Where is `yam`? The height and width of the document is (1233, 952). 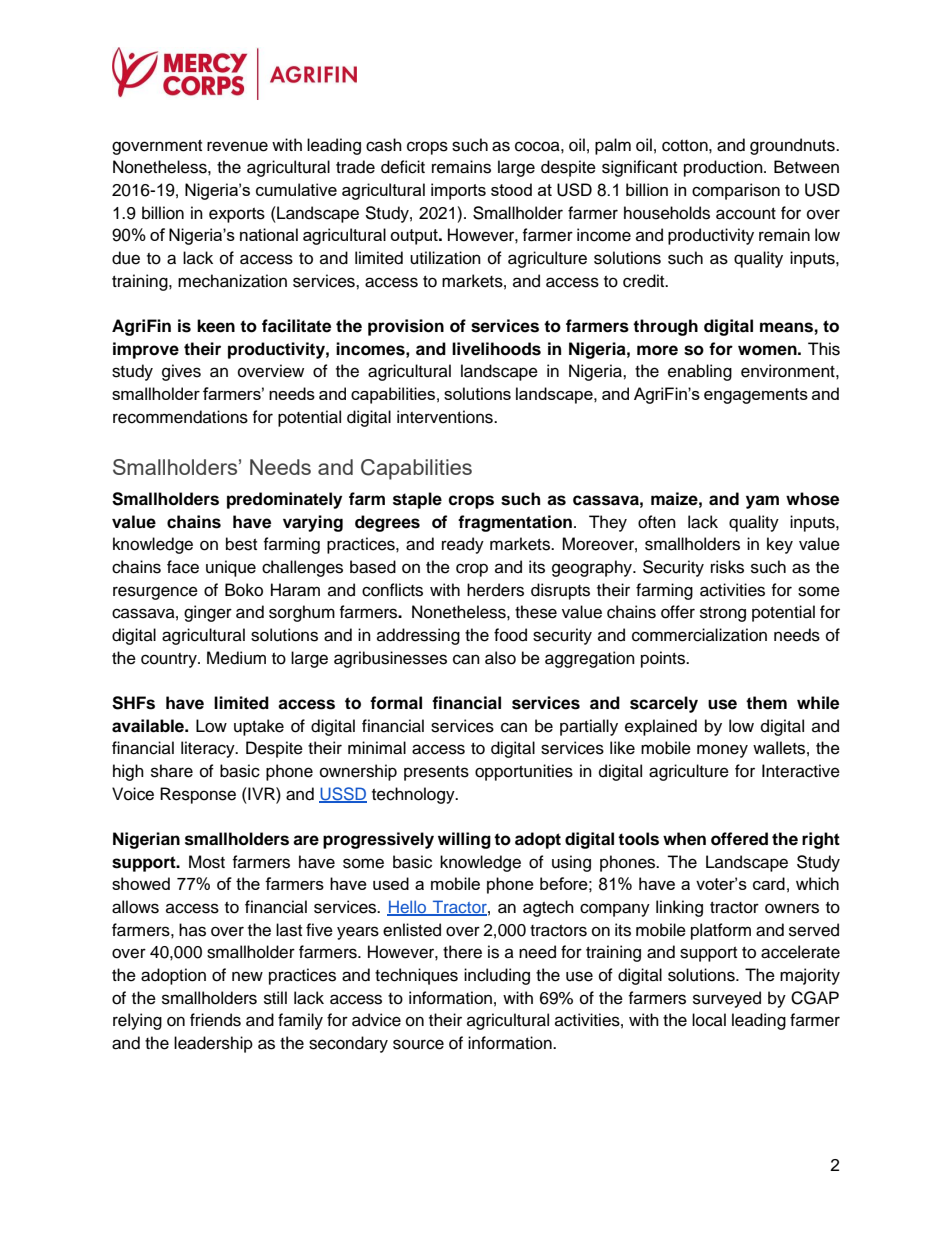 yam is located at coordinates (762, 502).
